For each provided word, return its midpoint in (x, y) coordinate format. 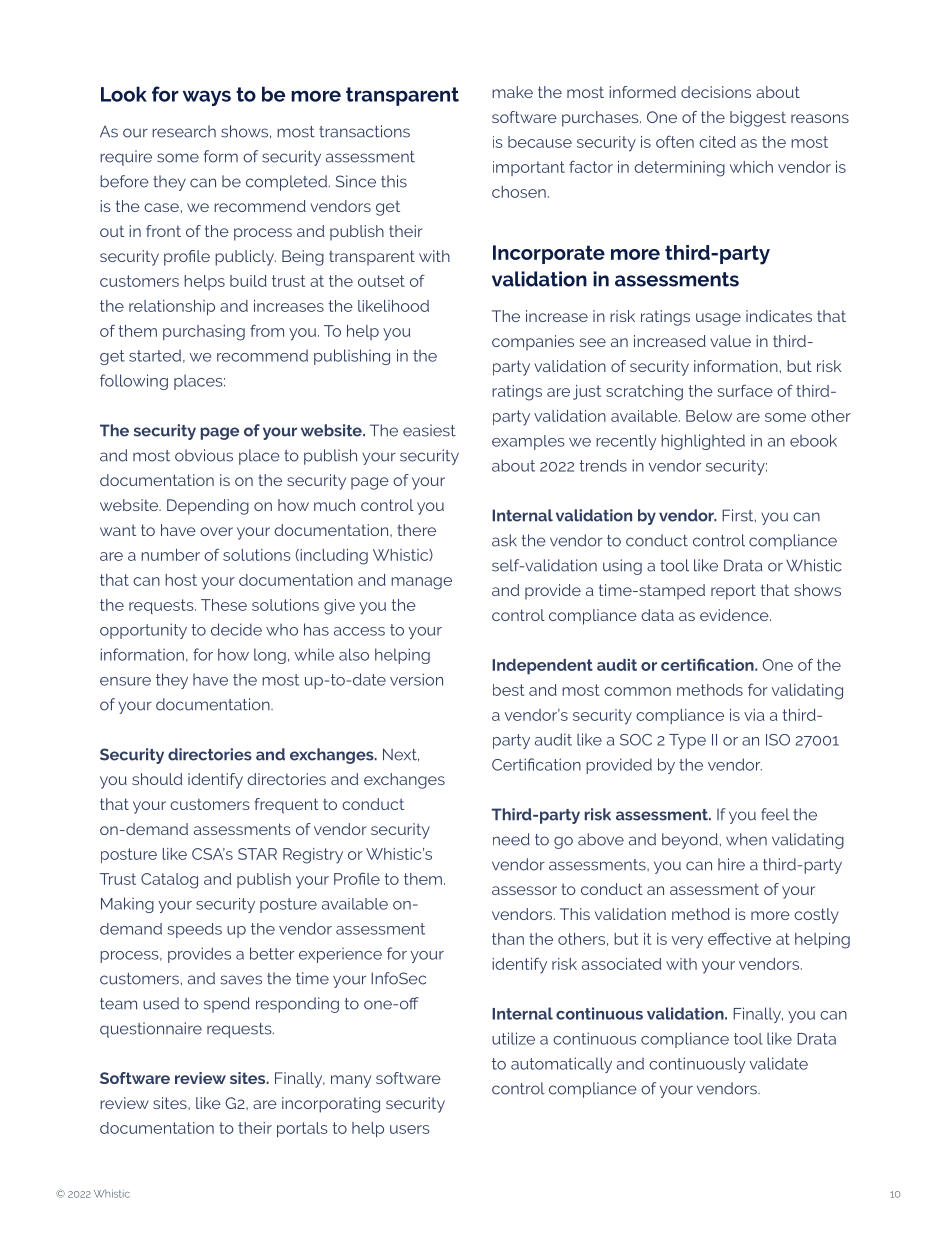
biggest (758, 119)
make (512, 92)
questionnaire (151, 1030)
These (224, 605)
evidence (735, 615)
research (184, 131)
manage (421, 583)
